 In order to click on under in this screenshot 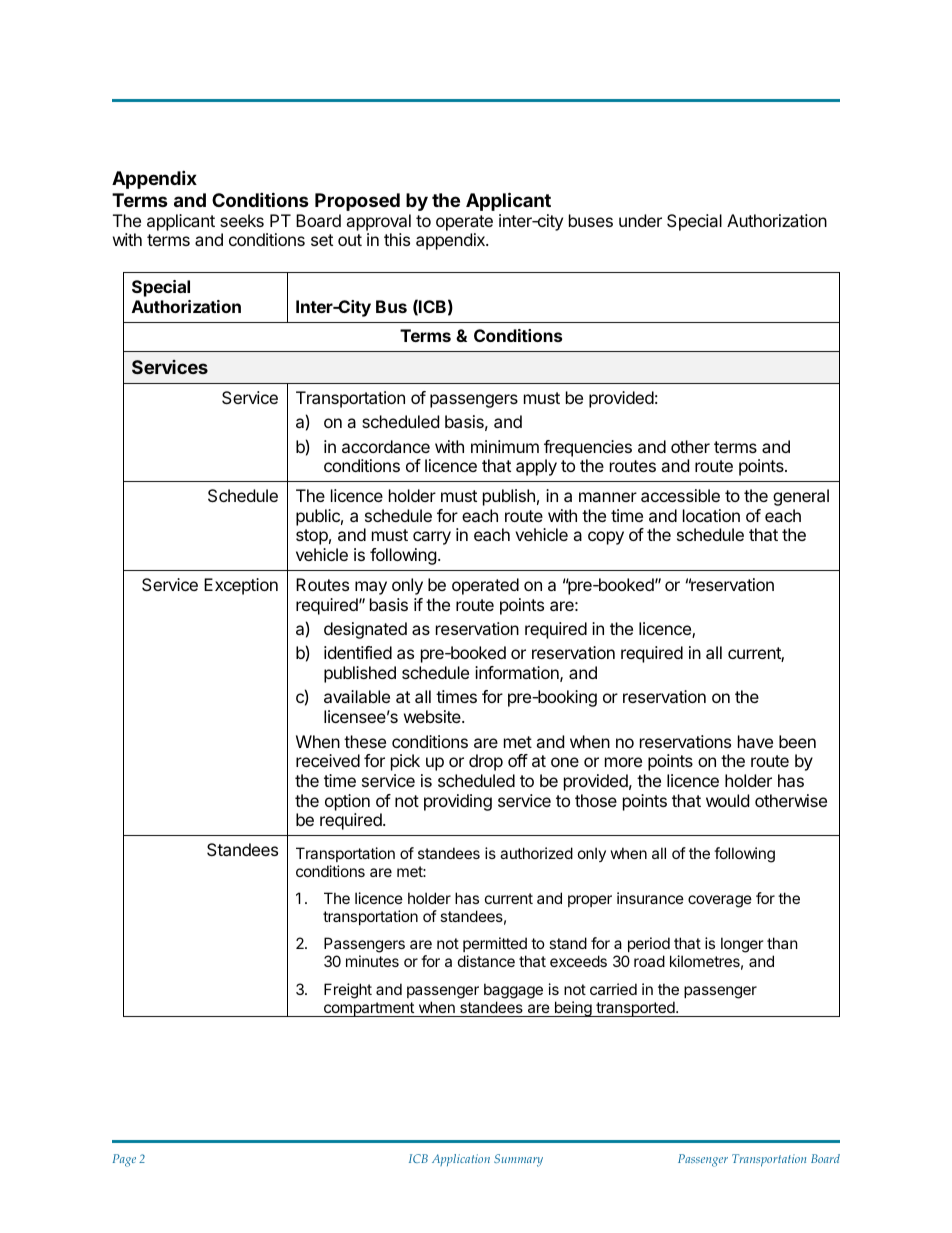, I will do `click(640, 220)`.
